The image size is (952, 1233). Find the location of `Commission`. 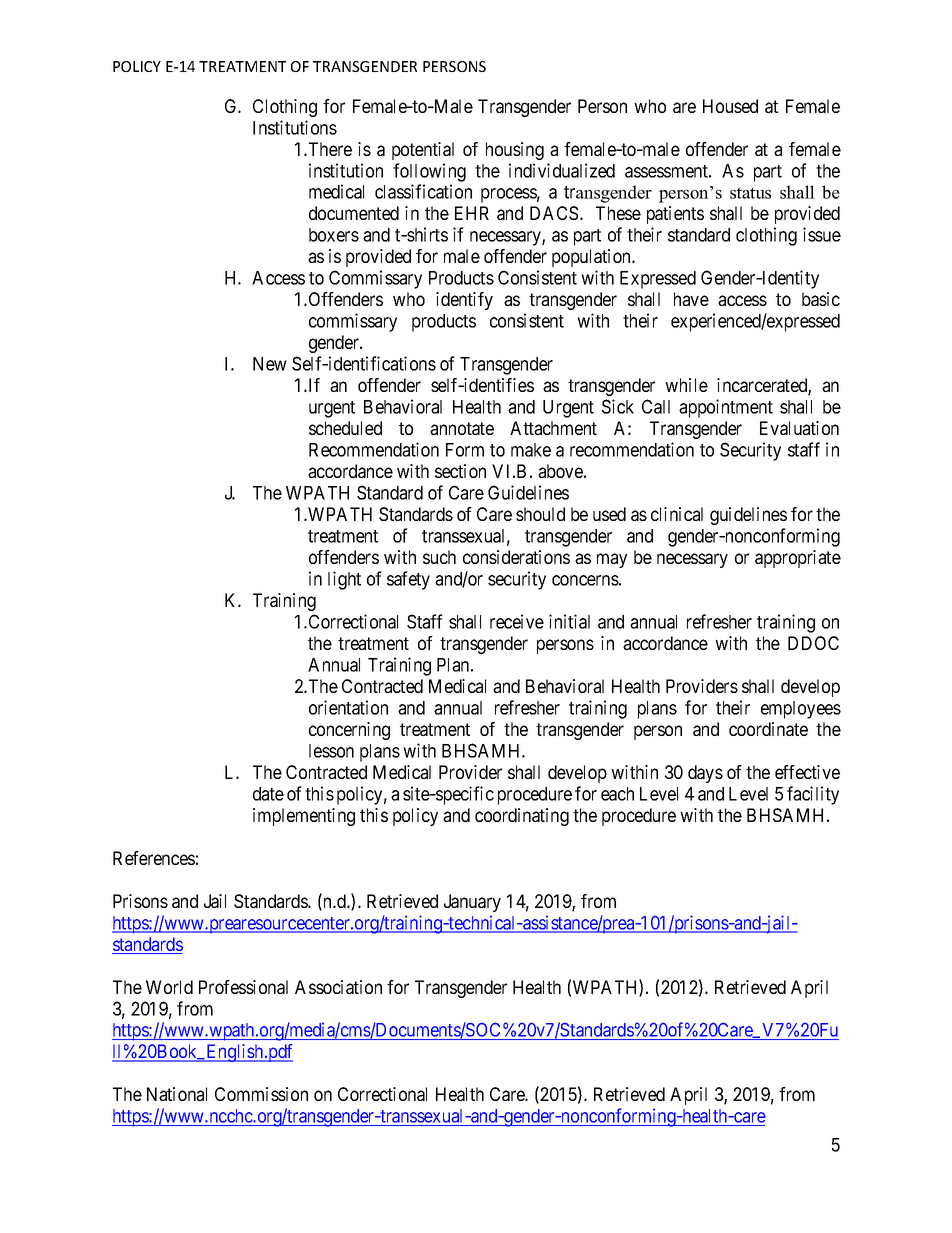

Commission is located at coordinates (261, 1094).
